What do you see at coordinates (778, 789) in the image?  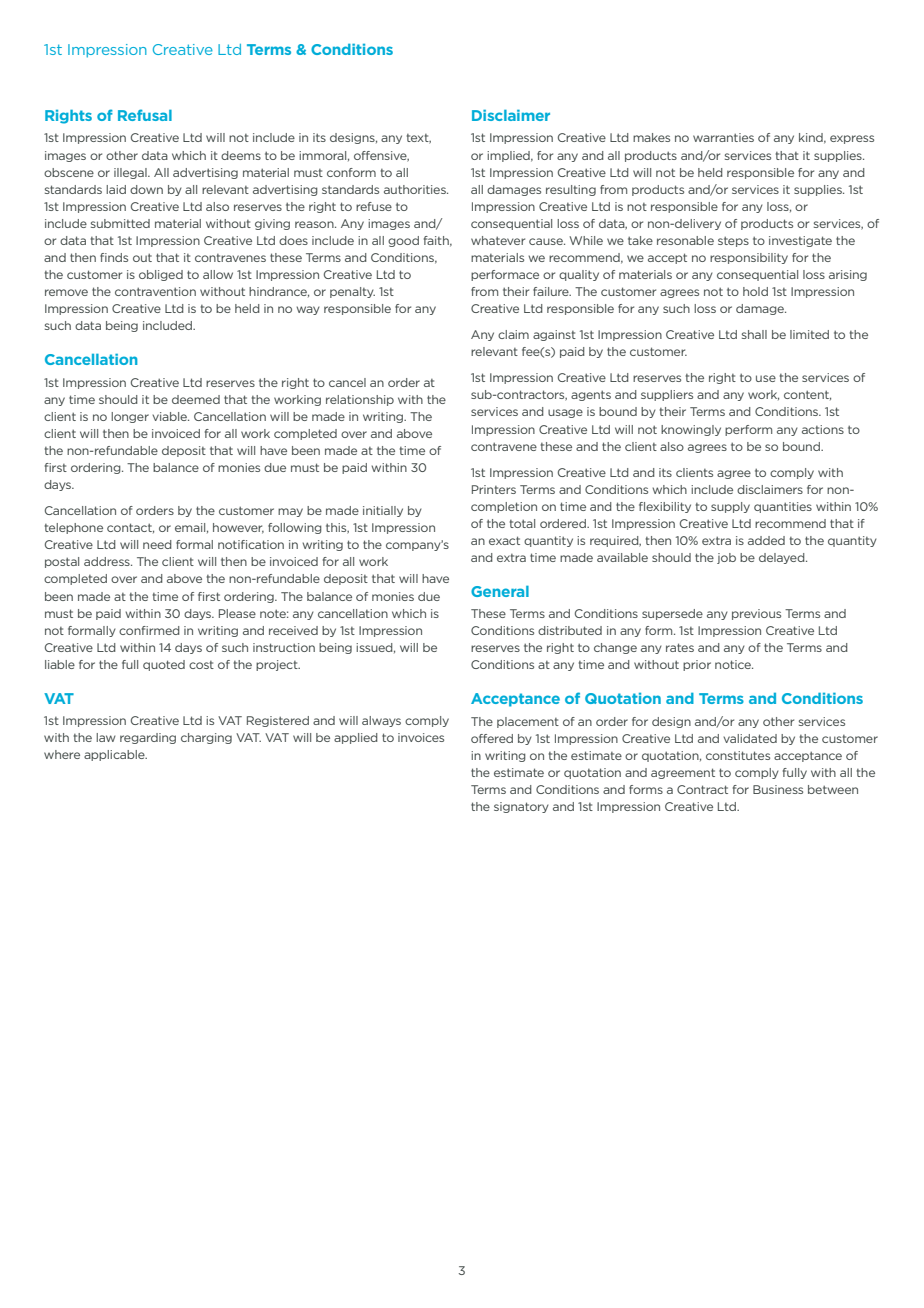 I see `Business` at bounding box center [778, 789].
